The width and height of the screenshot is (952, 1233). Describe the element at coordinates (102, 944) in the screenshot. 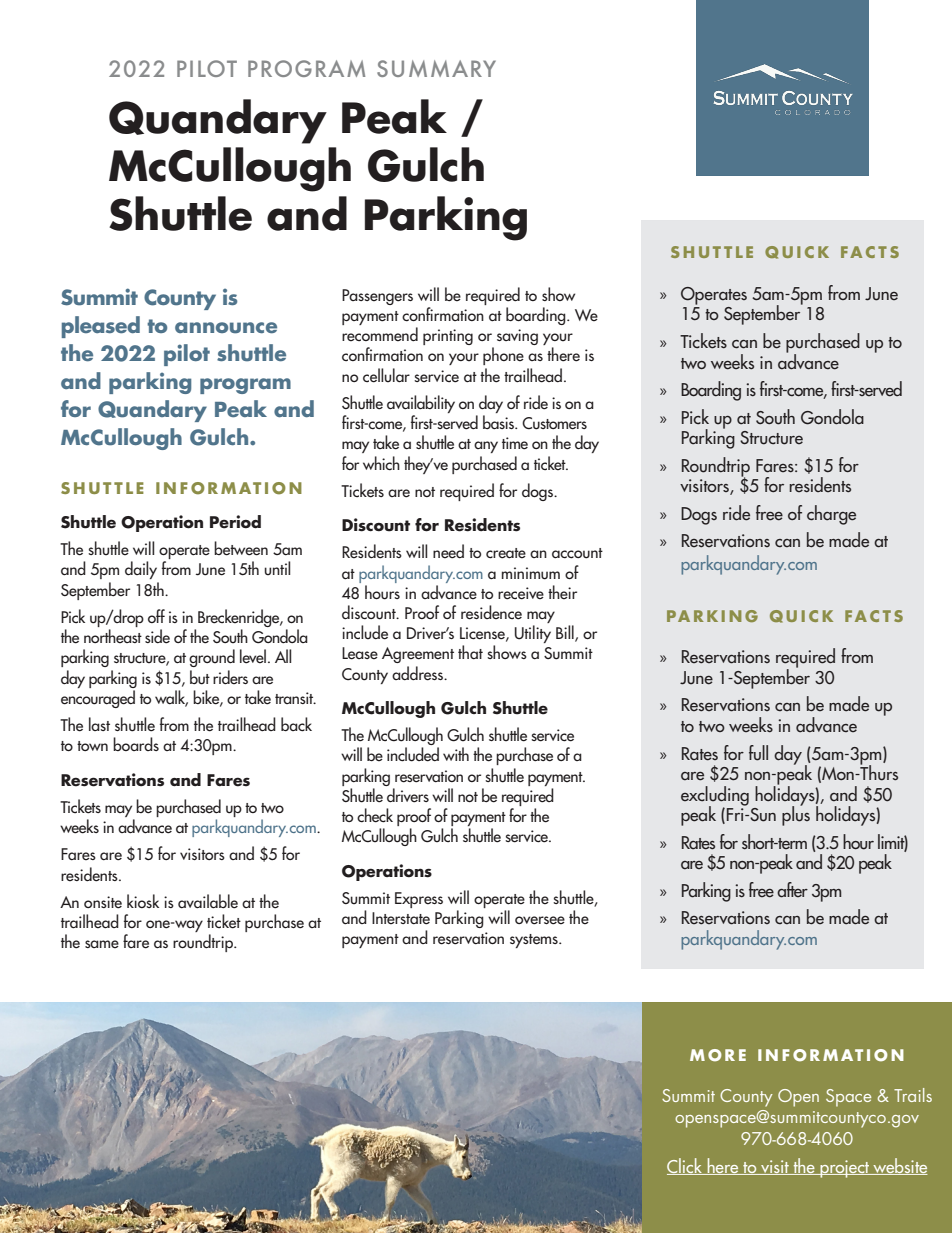

I see `same` at that location.
